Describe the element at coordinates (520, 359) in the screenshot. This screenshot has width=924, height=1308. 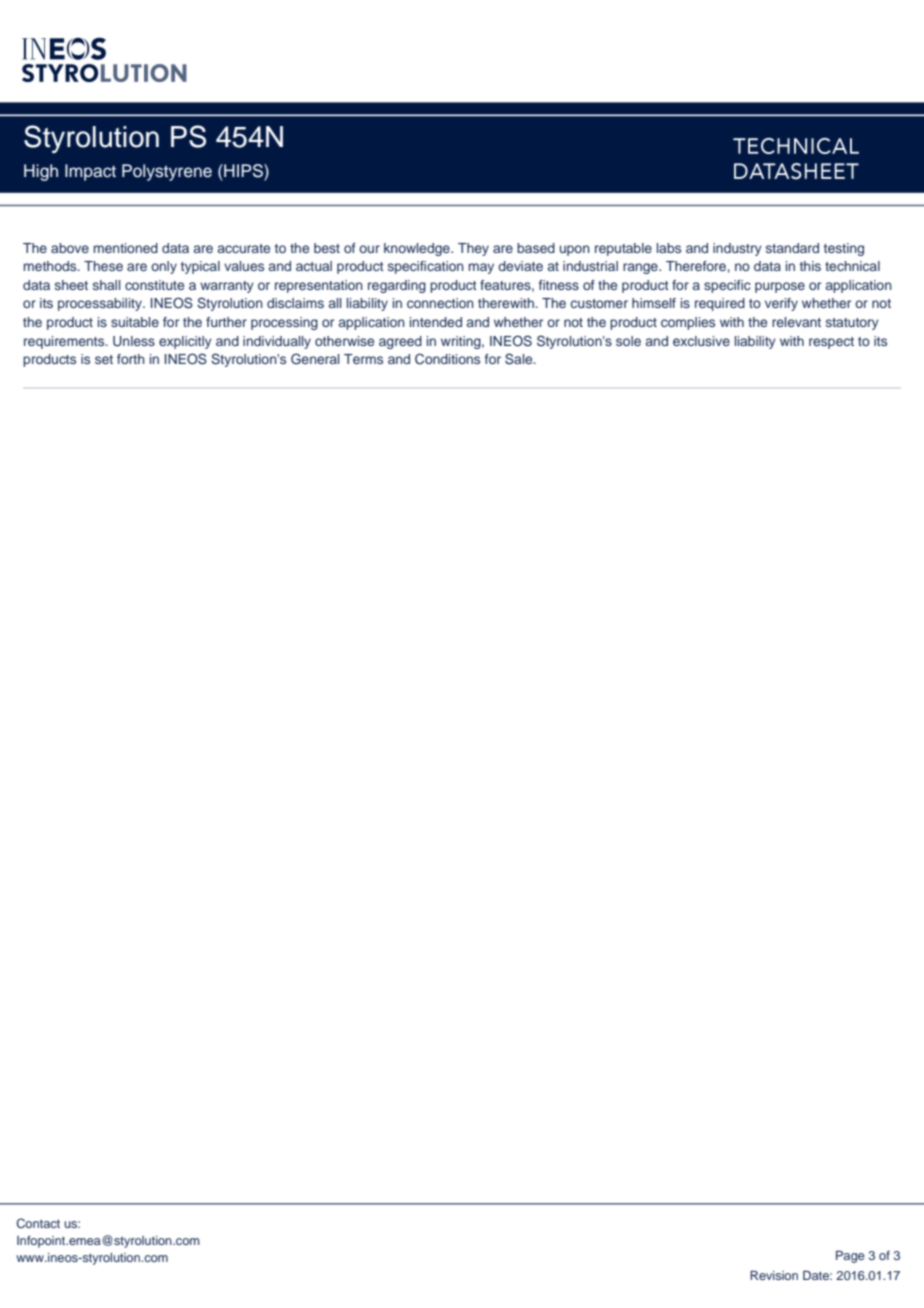
I see `Sale` at that location.
